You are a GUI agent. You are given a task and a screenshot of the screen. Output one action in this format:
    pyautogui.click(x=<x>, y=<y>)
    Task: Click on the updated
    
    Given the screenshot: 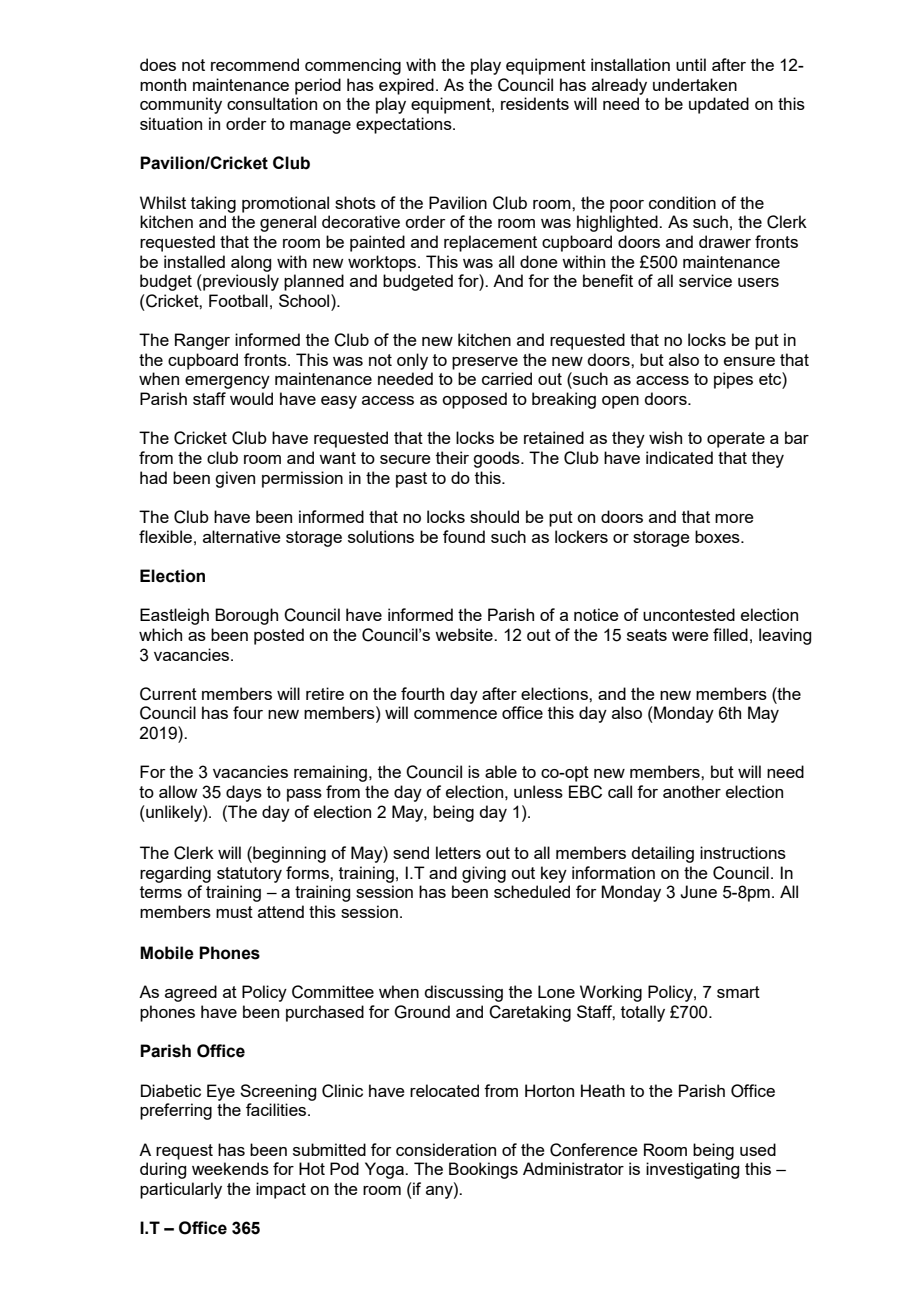 What is the action you would take?
    pyautogui.click(x=719, y=105)
